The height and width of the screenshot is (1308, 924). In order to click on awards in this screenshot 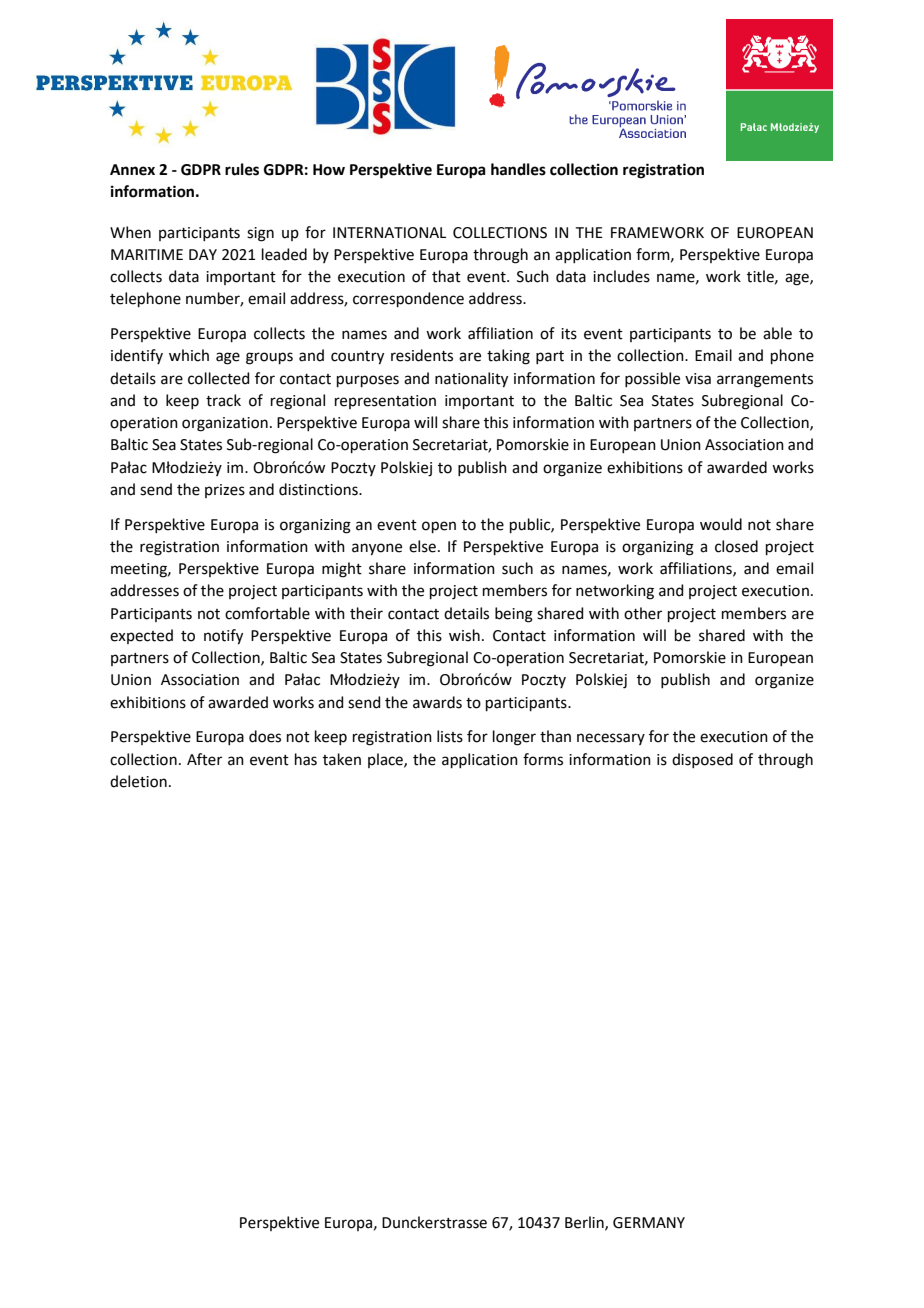, I will do `click(437, 702)`.
